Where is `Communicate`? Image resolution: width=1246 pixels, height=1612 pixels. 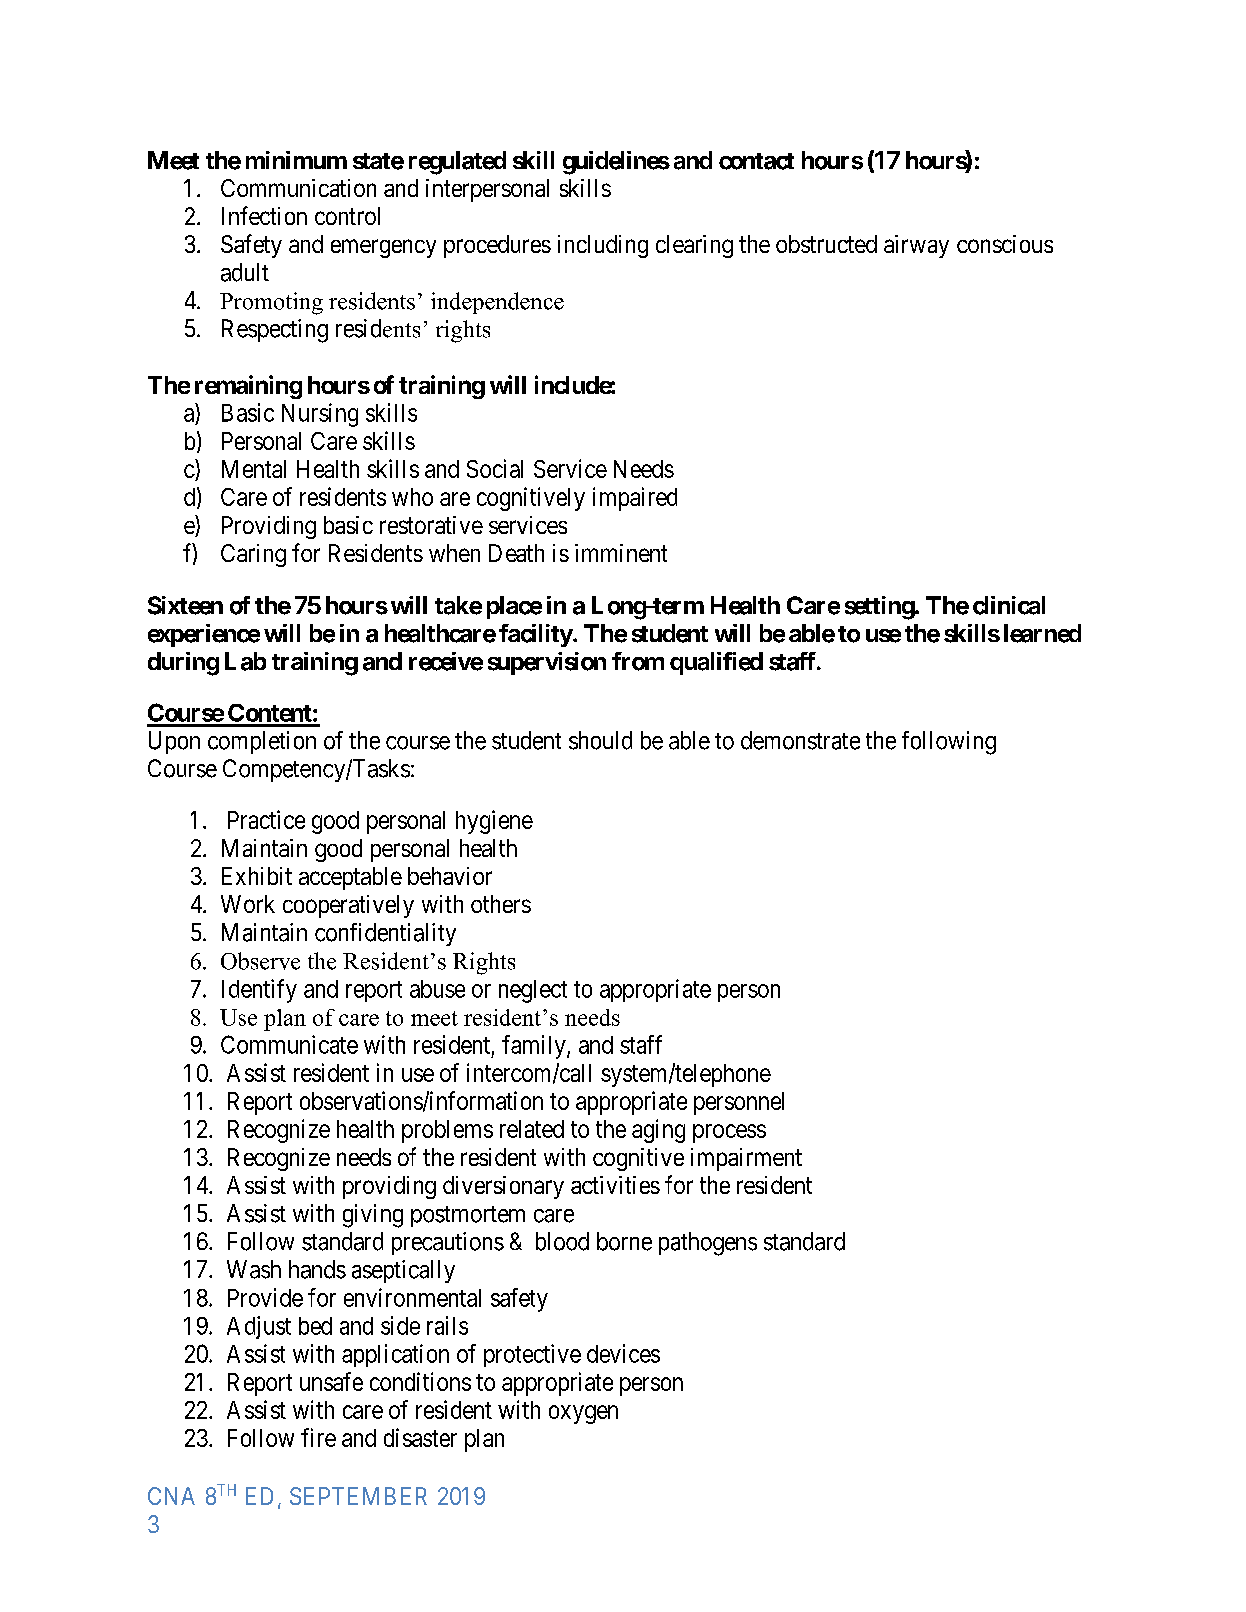
Communicate is located at coordinates (289, 1044).
